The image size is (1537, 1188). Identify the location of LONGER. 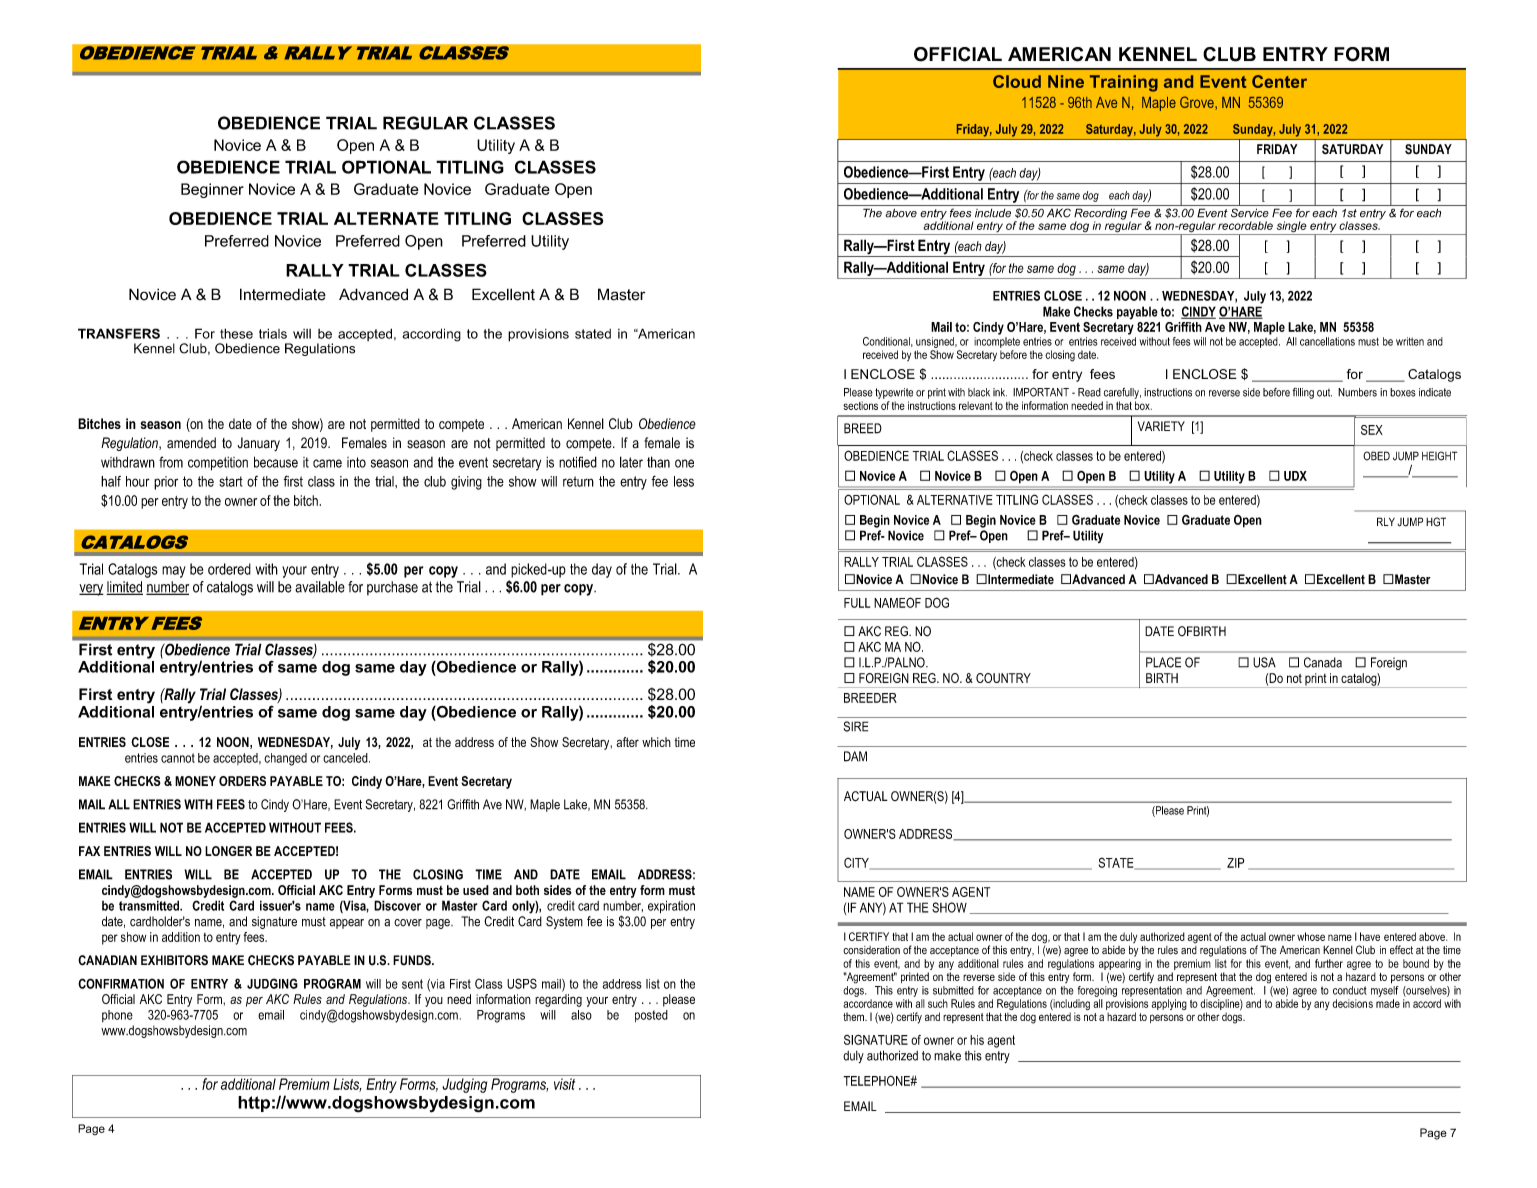
(228, 851).
